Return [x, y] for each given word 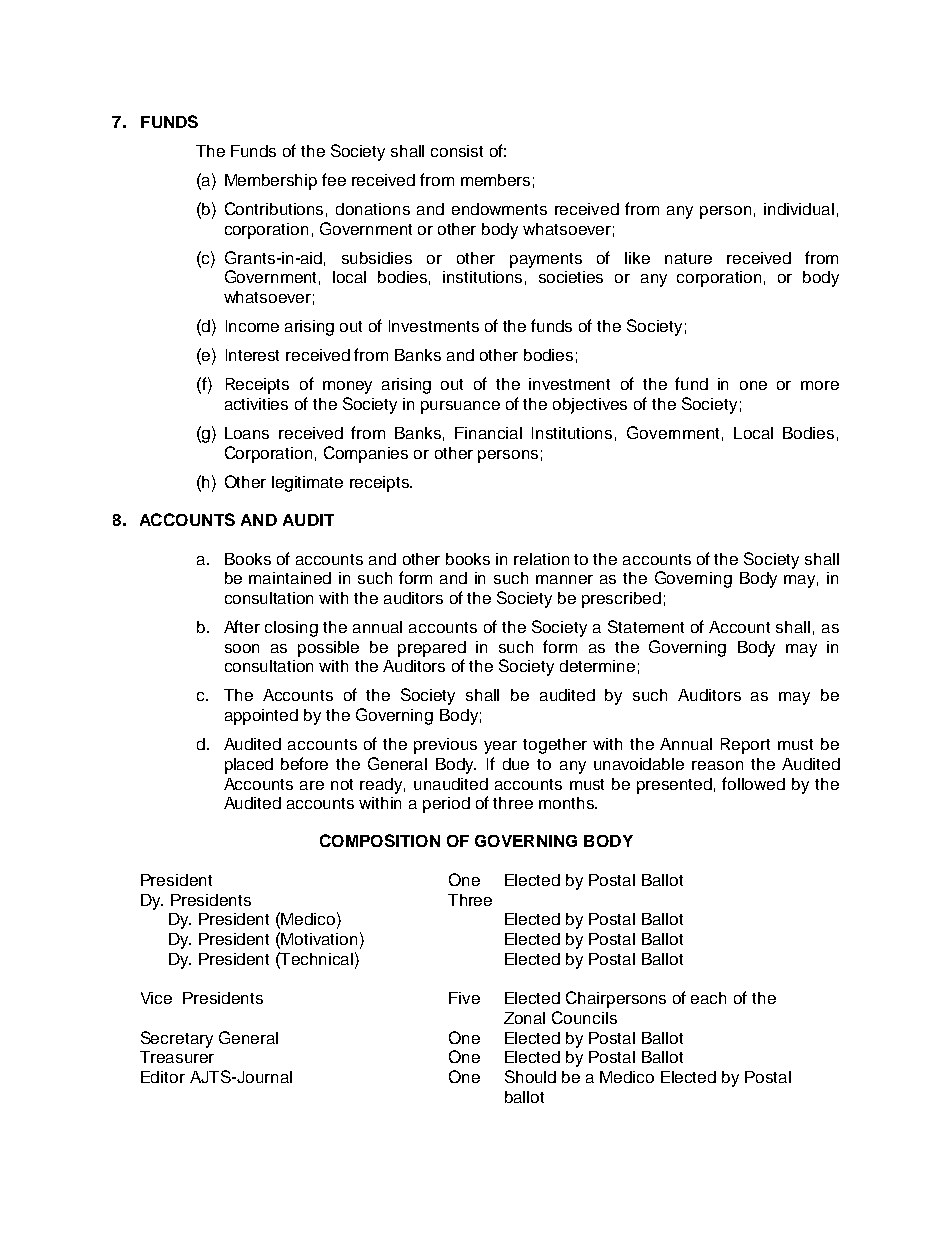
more [820, 385]
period [446, 805]
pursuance [460, 407]
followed [753, 783]
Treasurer [177, 1057]
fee [334, 179]
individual [799, 209]
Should [530, 1076]
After [242, 626]
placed [249, 766]
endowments [499, 209]
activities [256, 404]
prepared [432, 649]
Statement [646, 626]
